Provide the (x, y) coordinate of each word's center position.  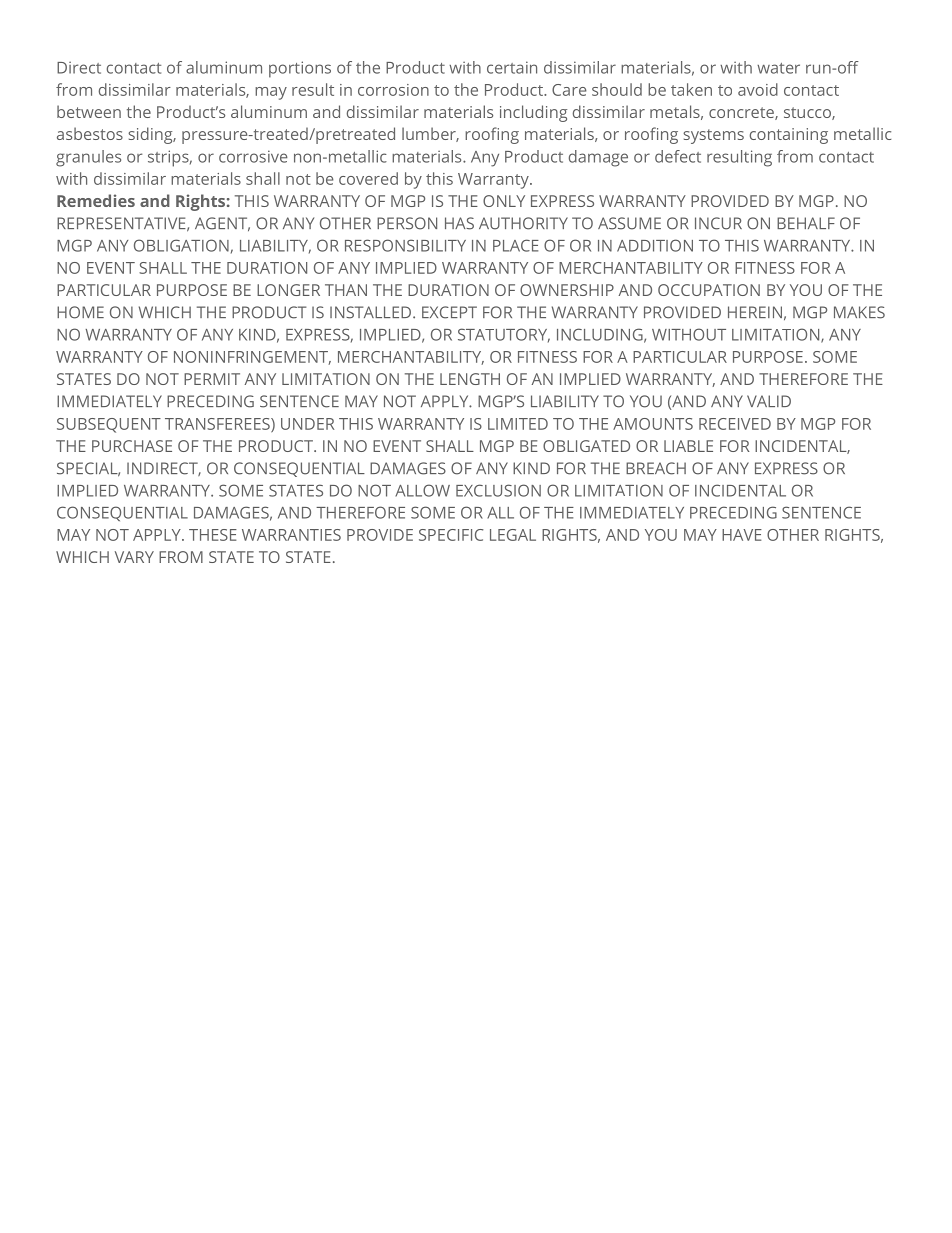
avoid (758, 89)
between (89, 111)
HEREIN (755, 312)
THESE (213, 535)
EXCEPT (449, 312)
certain (512, 67)
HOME (80, 312)
